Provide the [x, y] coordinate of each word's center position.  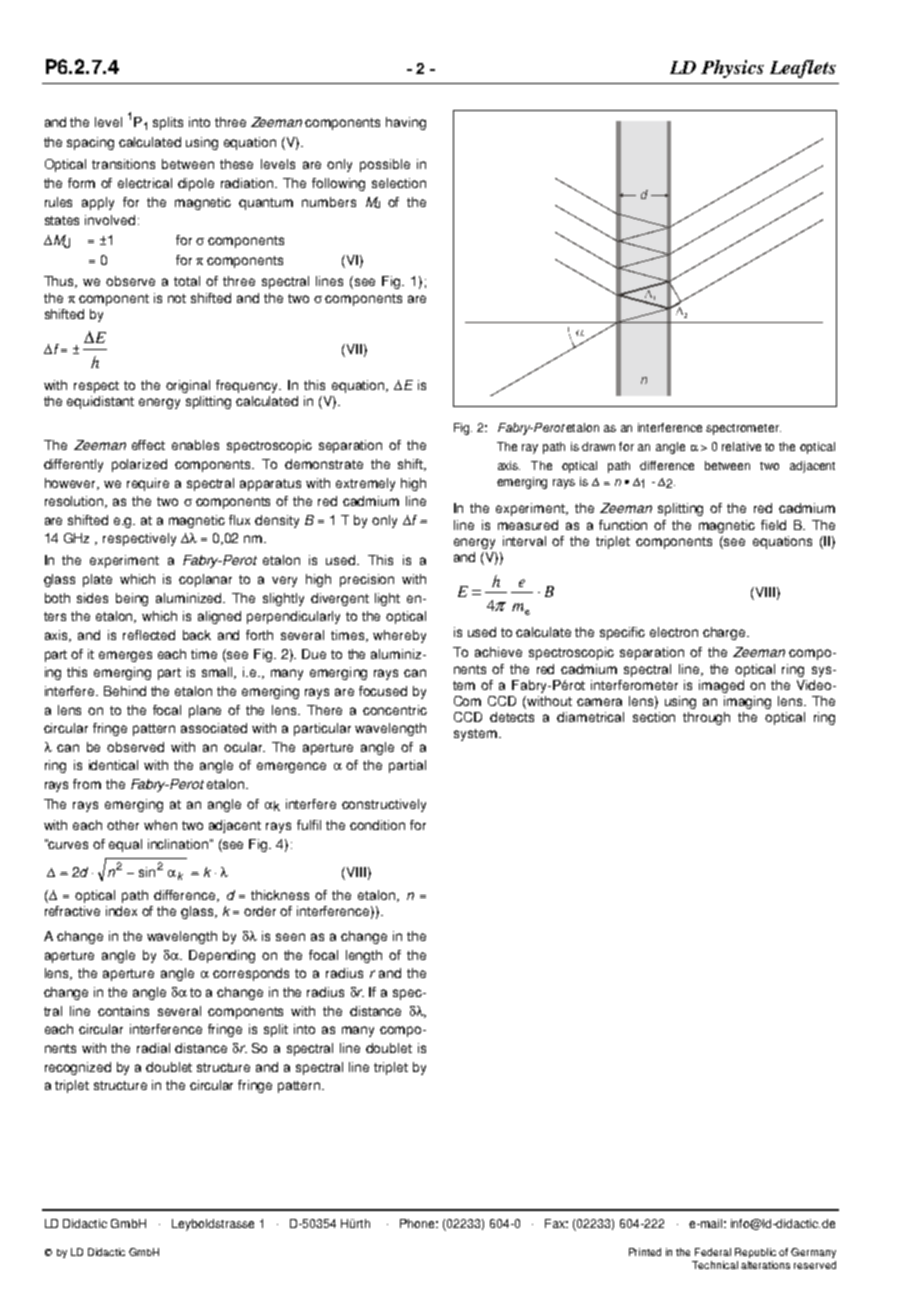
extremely [365, 484]
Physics [732, 69]
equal [125, 845]
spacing [90, 143]
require [148, 484]
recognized [78, 1068]
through [706, 718]
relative [741, 446]
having [406, 123]
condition [377, 825]
